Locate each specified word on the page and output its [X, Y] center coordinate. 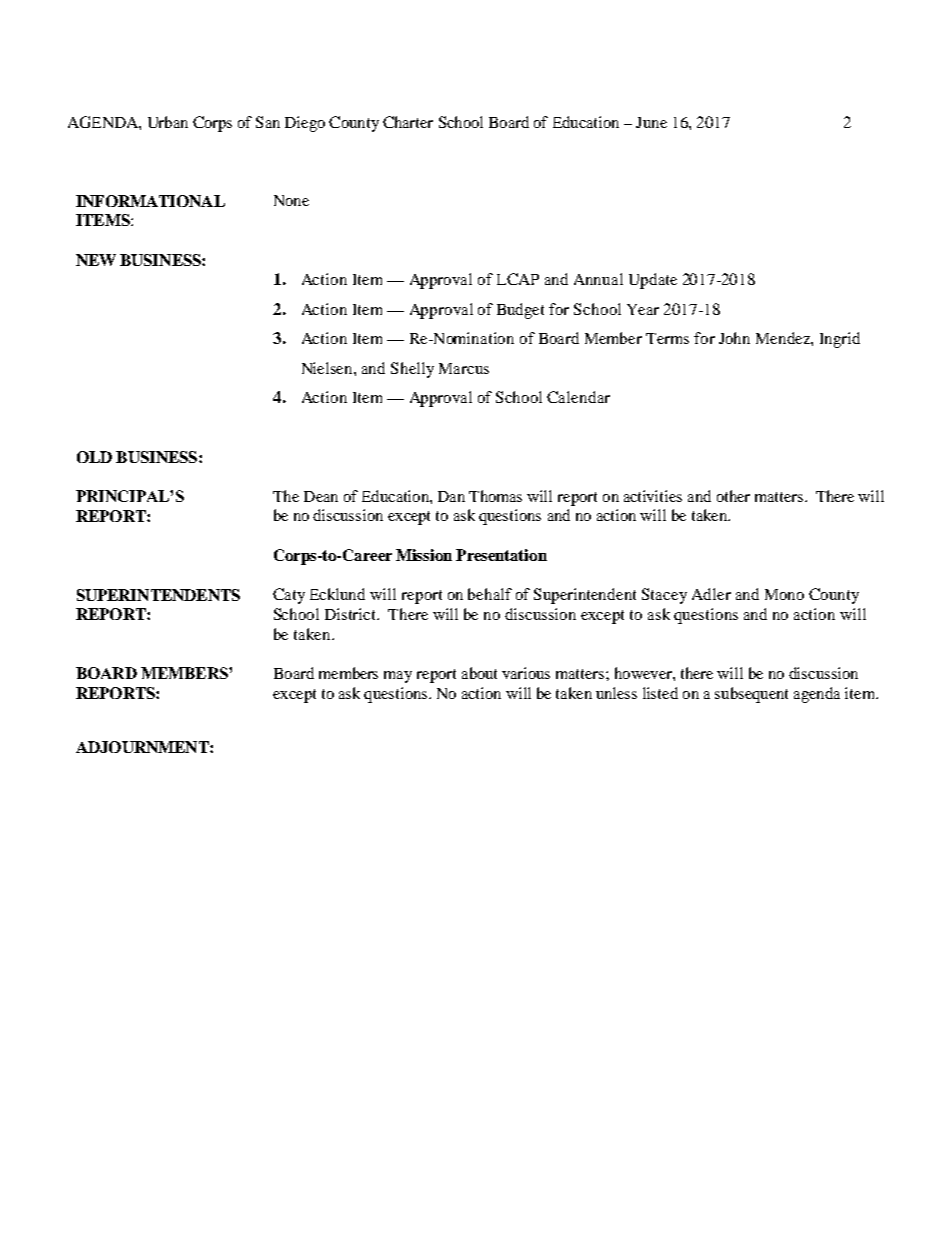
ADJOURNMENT [143, 747]
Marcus [464, 368]
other [733, 496]
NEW [96, 260]
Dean [321, 496]
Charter [408, 122]
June [651, 122]
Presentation [501, 555]
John [734, 338]
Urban [168, 122]
